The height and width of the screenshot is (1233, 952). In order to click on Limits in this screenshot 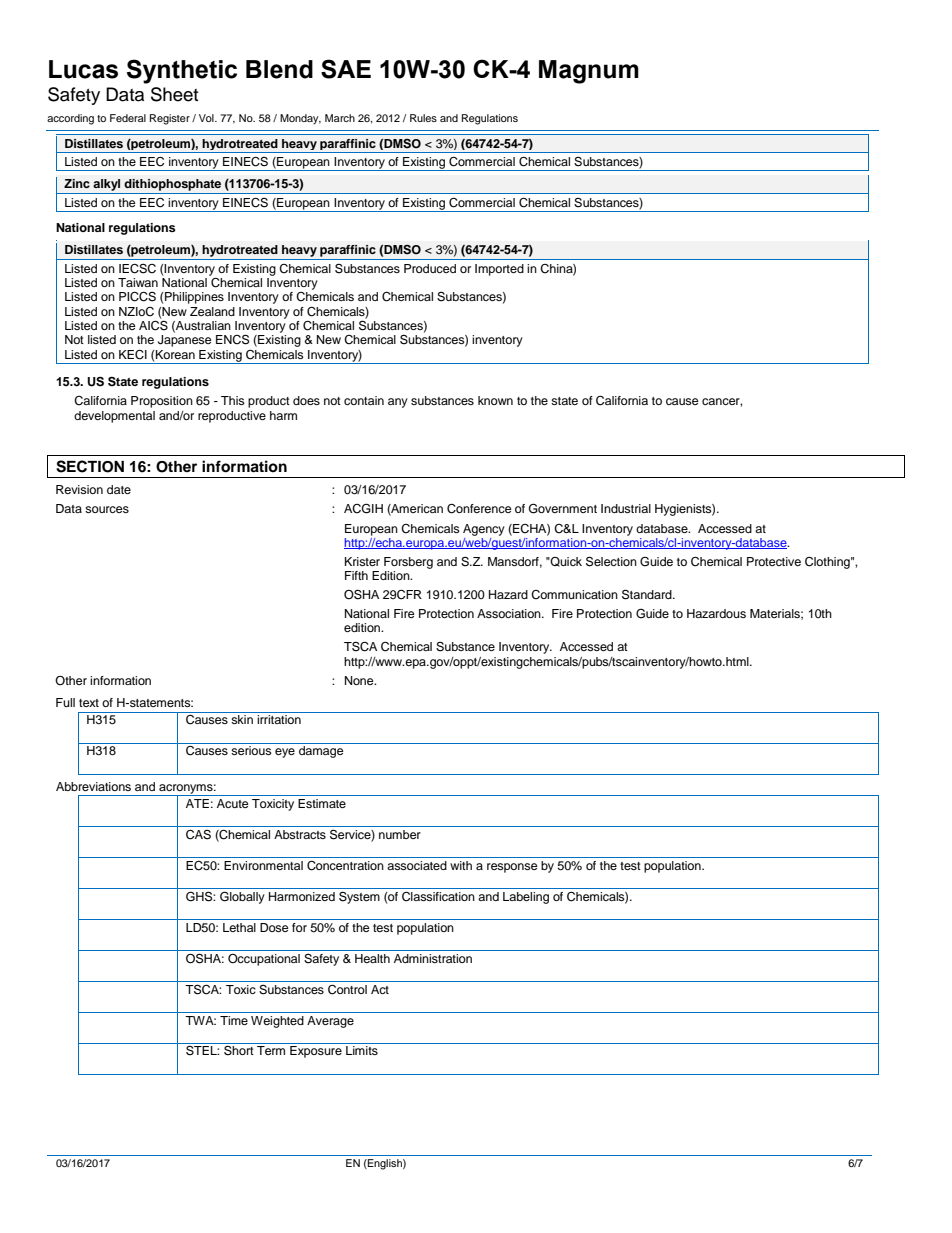, I will do `click(362, 1050)`.
